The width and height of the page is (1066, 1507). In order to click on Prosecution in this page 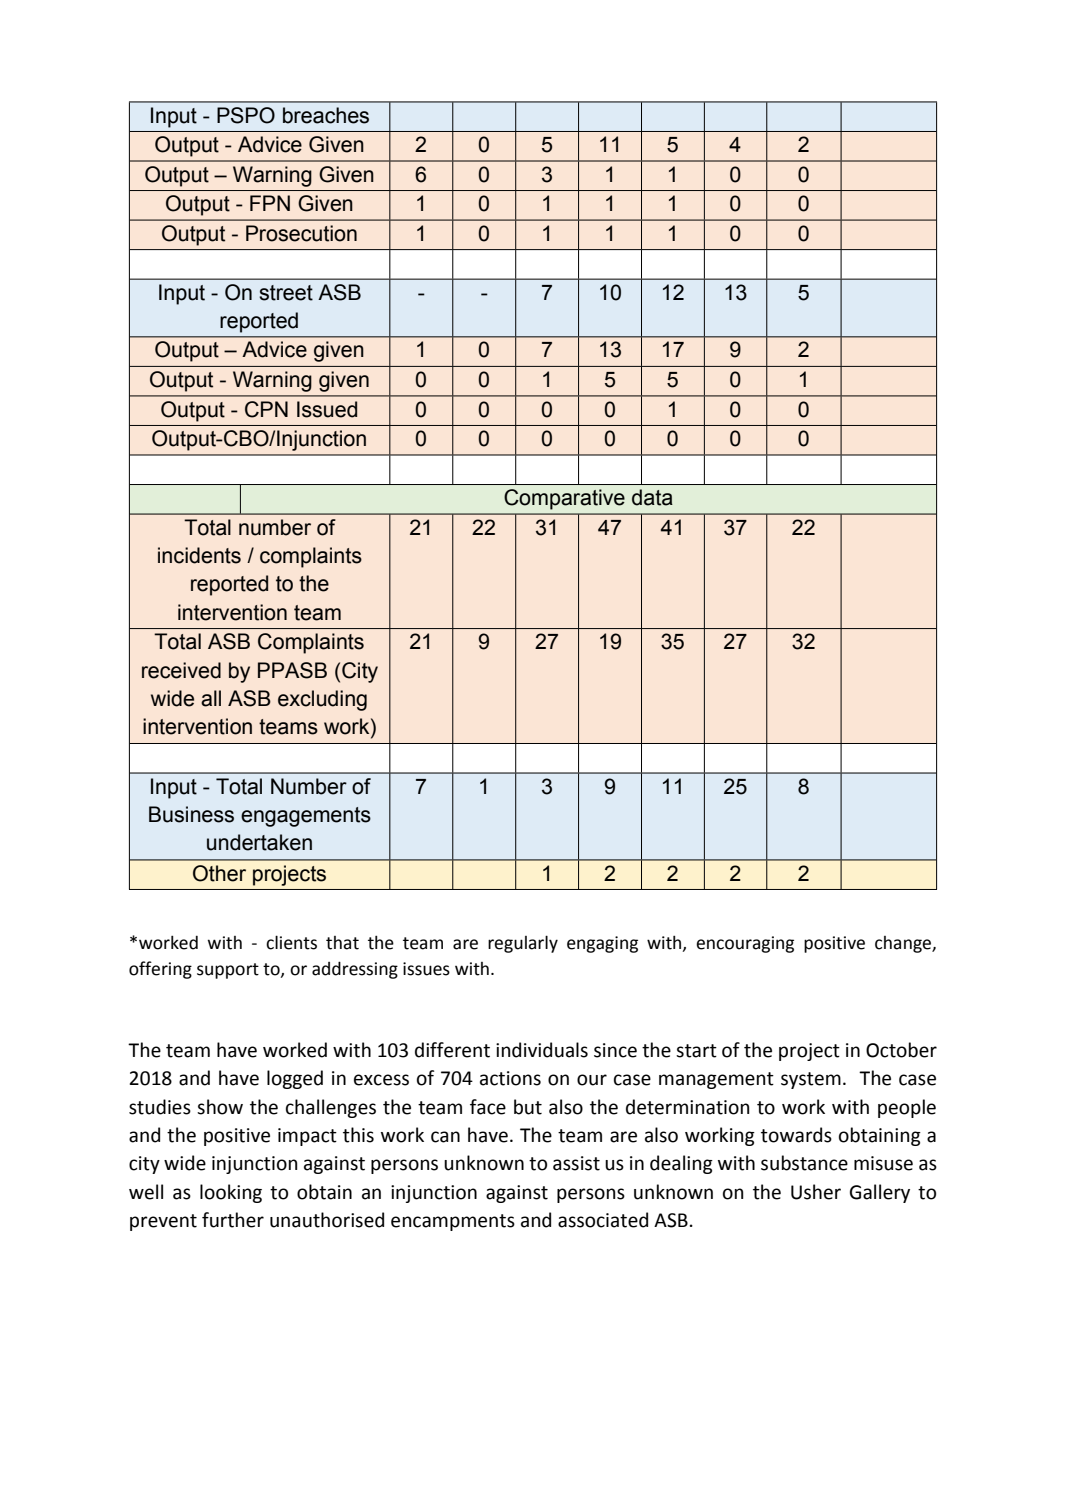, I will do `click(301, 233)`.
